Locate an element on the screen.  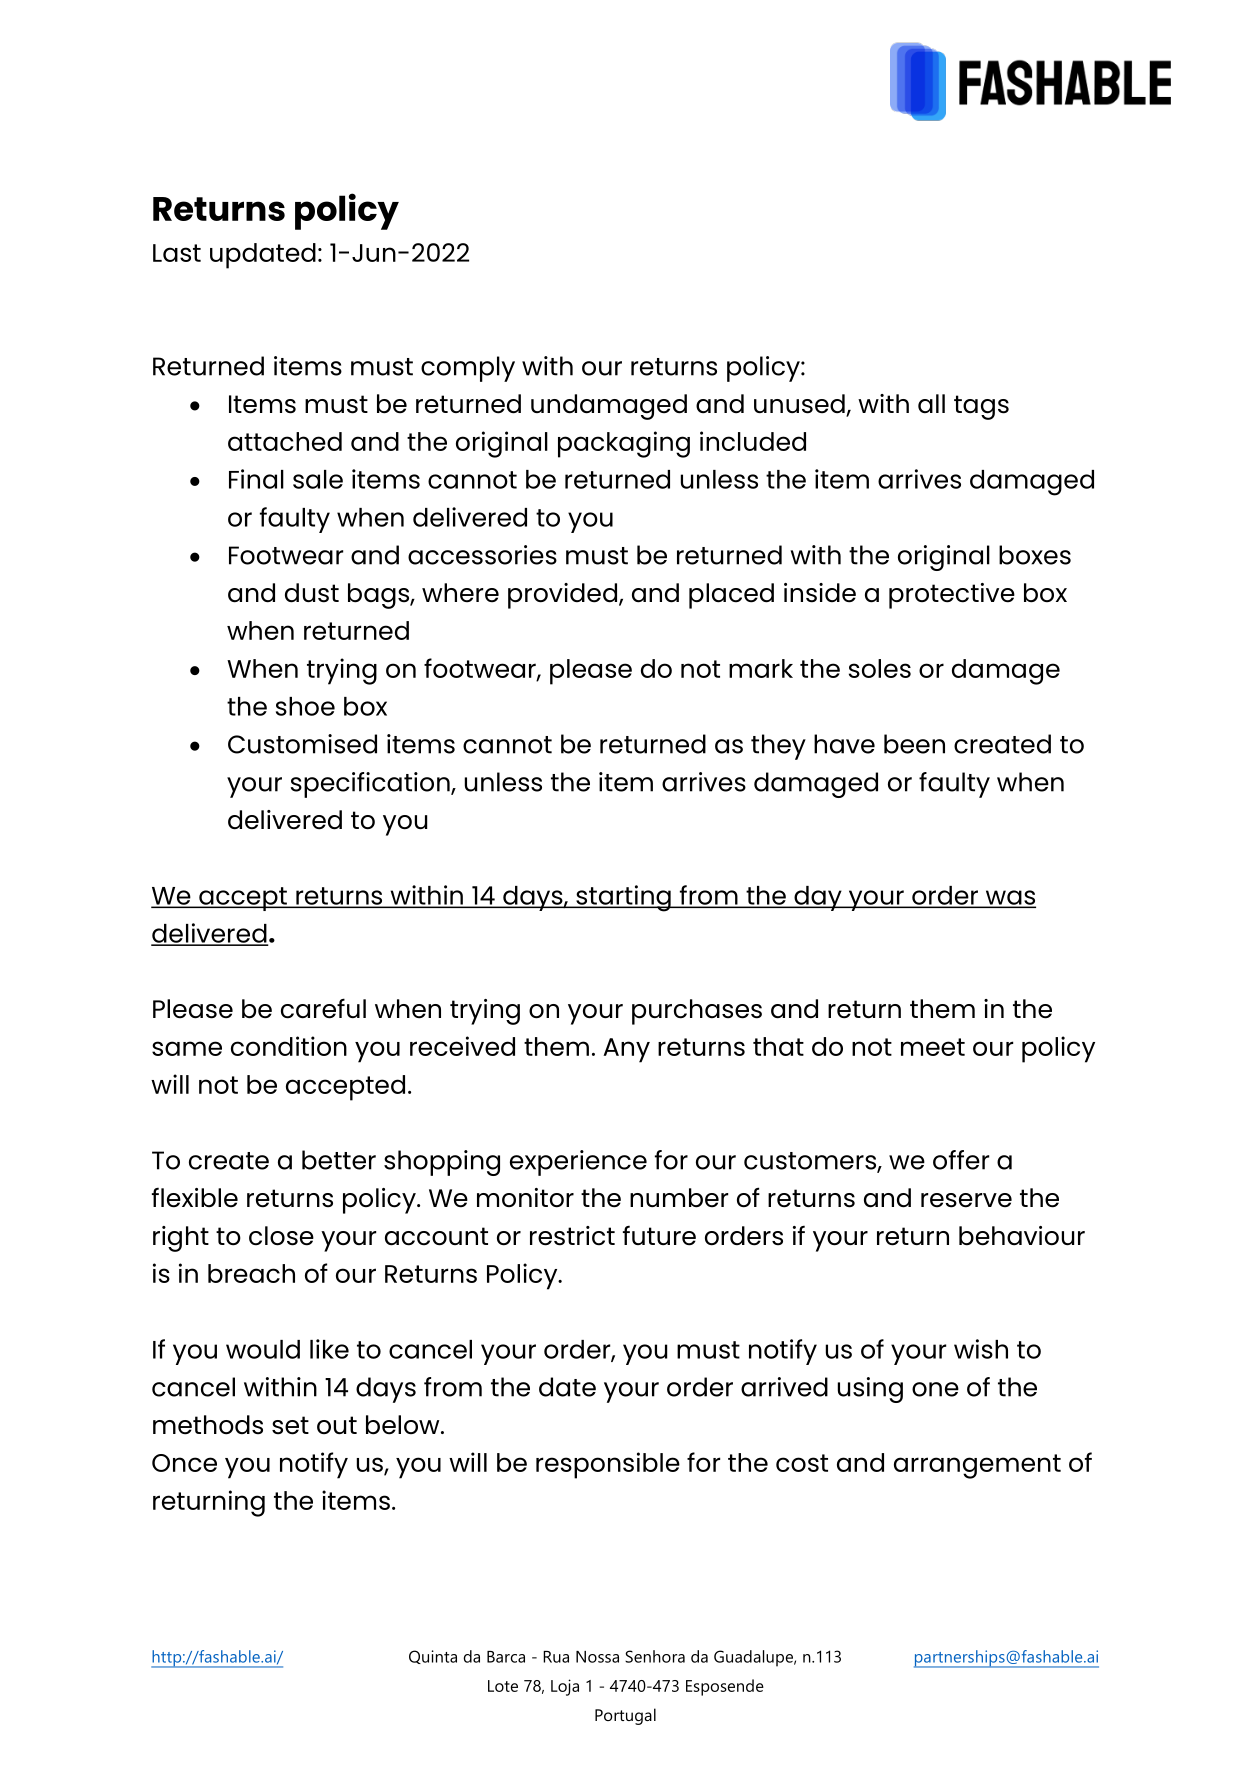
Quinta is located at coordinates (433, 1657).
